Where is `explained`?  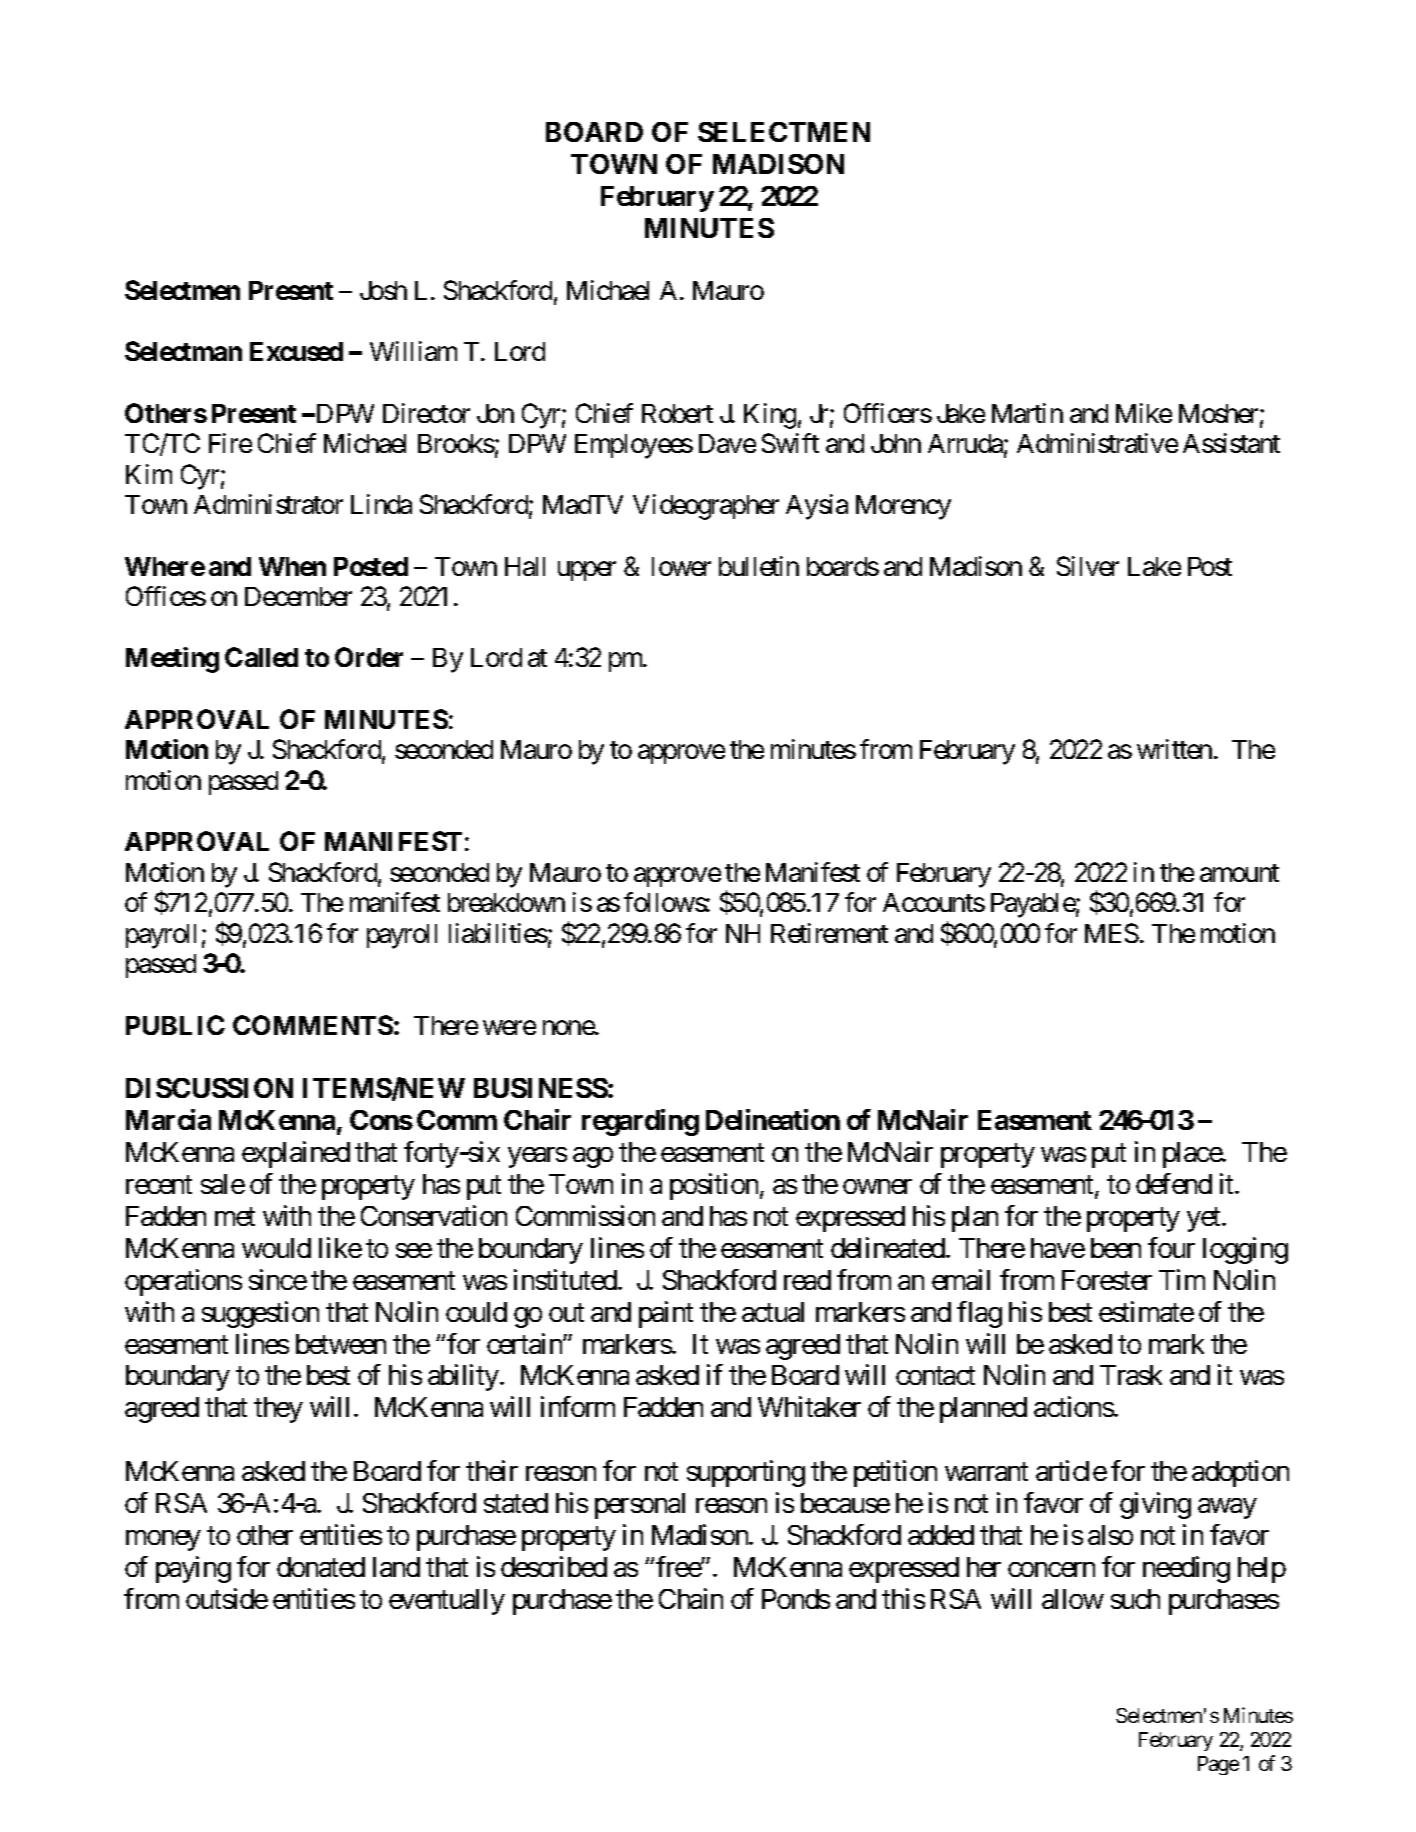
explained is located at coordinates (296, 1154).
